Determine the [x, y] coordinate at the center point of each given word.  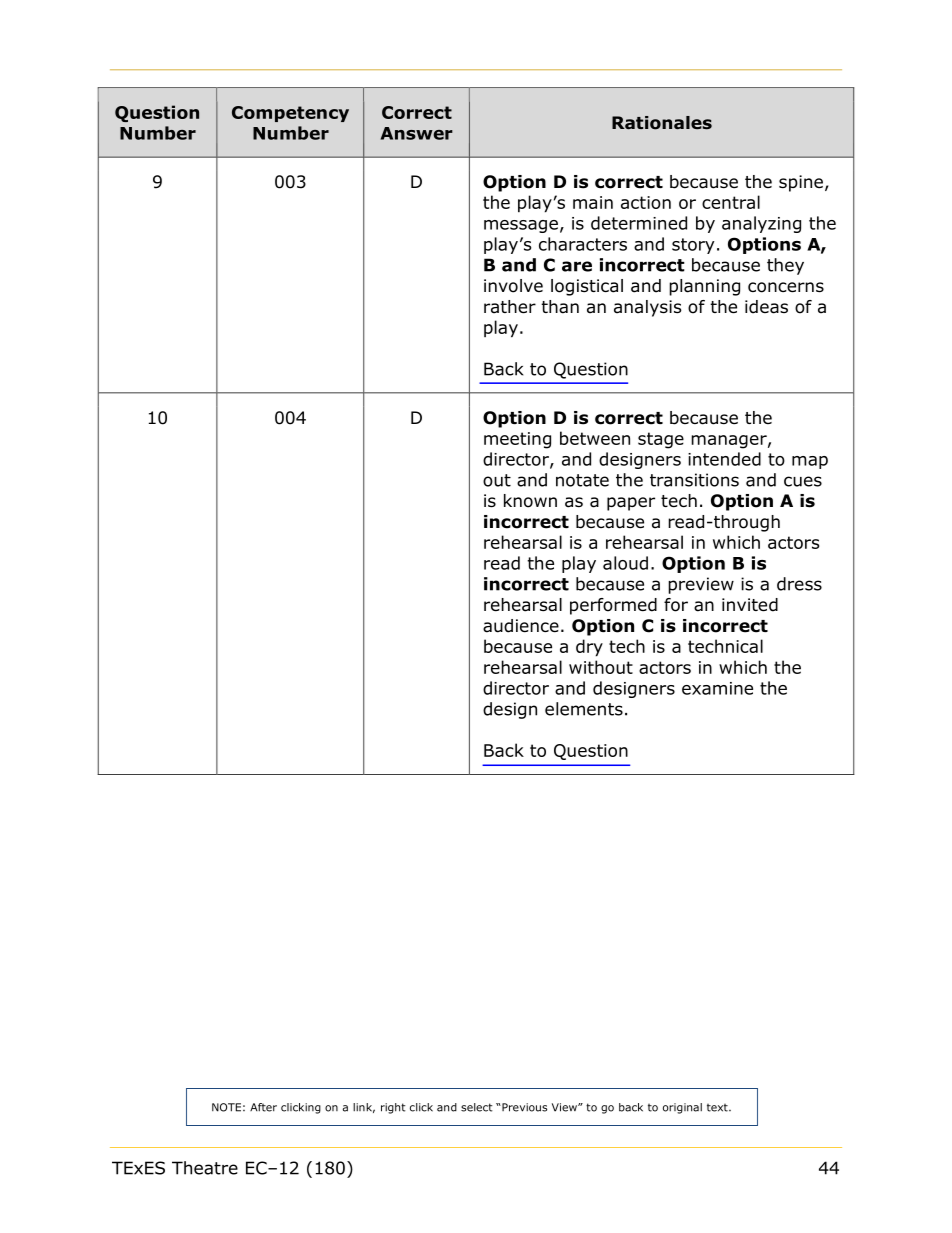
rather [510, 307]
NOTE [226, 1107]
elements [584, 709]
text [718, 1108]
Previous [523, 1107]
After [263, 1107]
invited [750, 605]
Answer [416, 133]
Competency [290, 114]
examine [717, 688]
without [601, 667]
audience [521, 626]
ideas [766, 307]
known [530, 501]
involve [513, 286]
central [731, 202]
